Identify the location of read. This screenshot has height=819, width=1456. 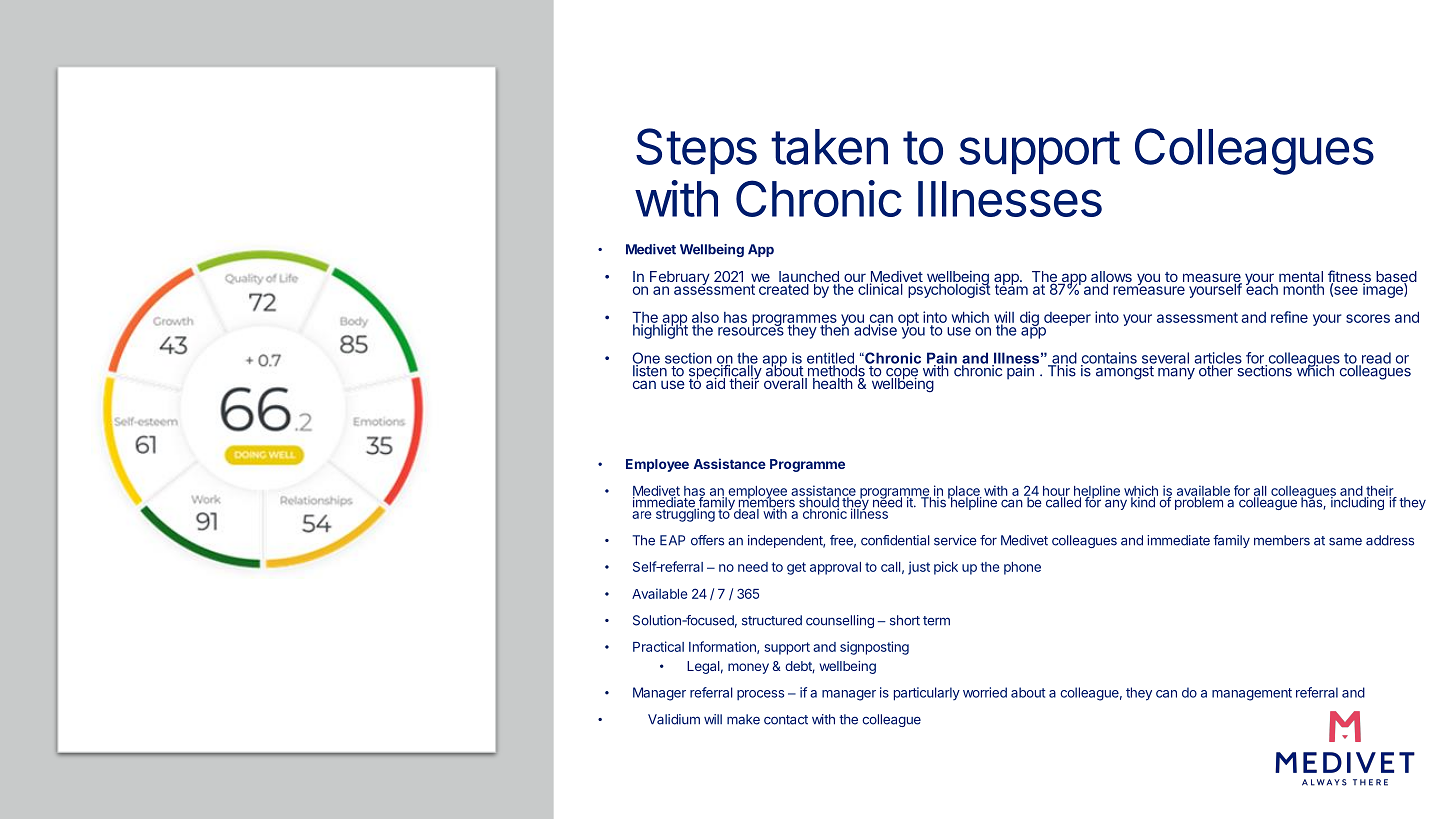
(1375, 359).
